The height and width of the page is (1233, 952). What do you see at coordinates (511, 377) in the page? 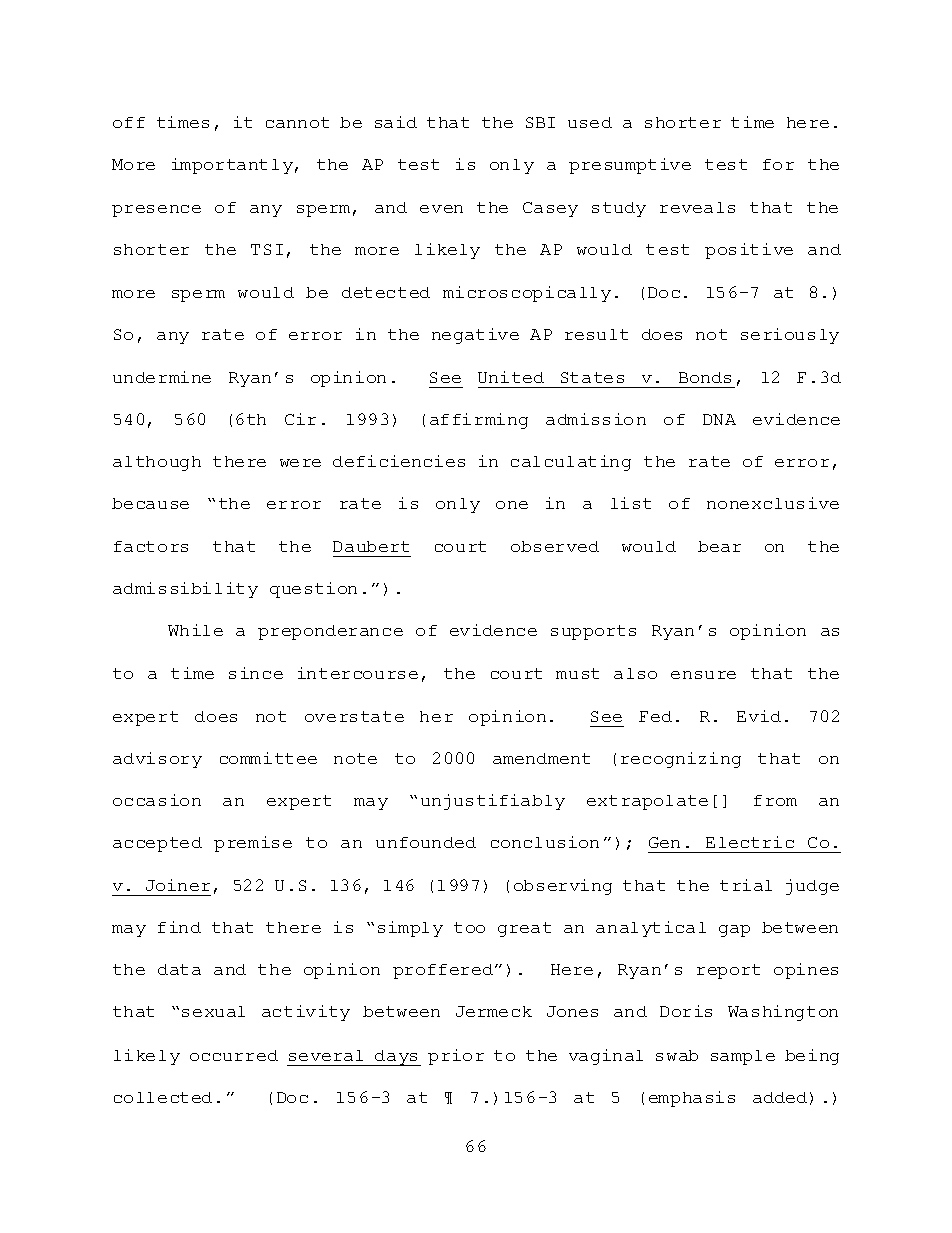
I see `United` at bounding box center [511, 377].
